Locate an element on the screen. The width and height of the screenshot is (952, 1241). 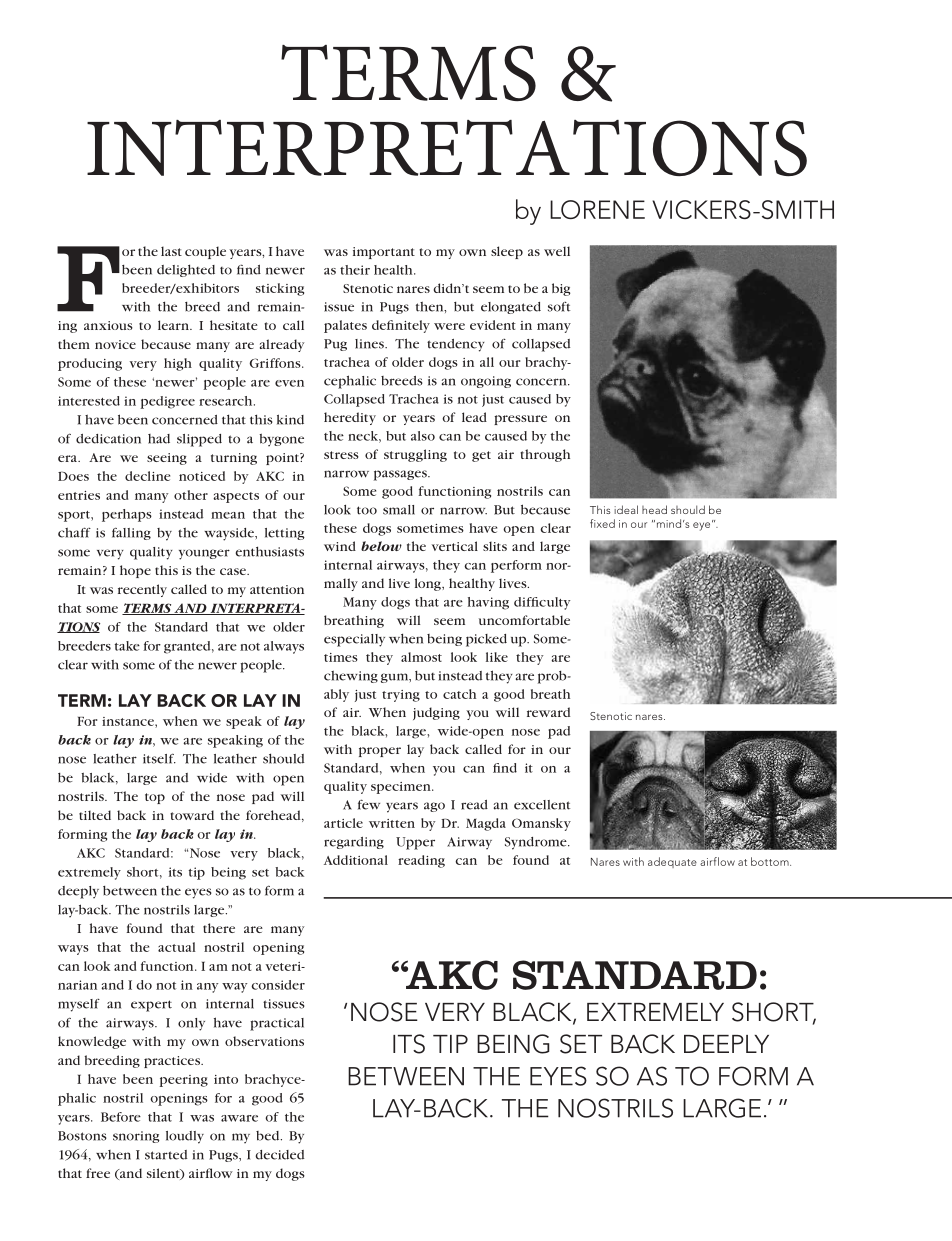
reward is located at coordinates (548, 712).
